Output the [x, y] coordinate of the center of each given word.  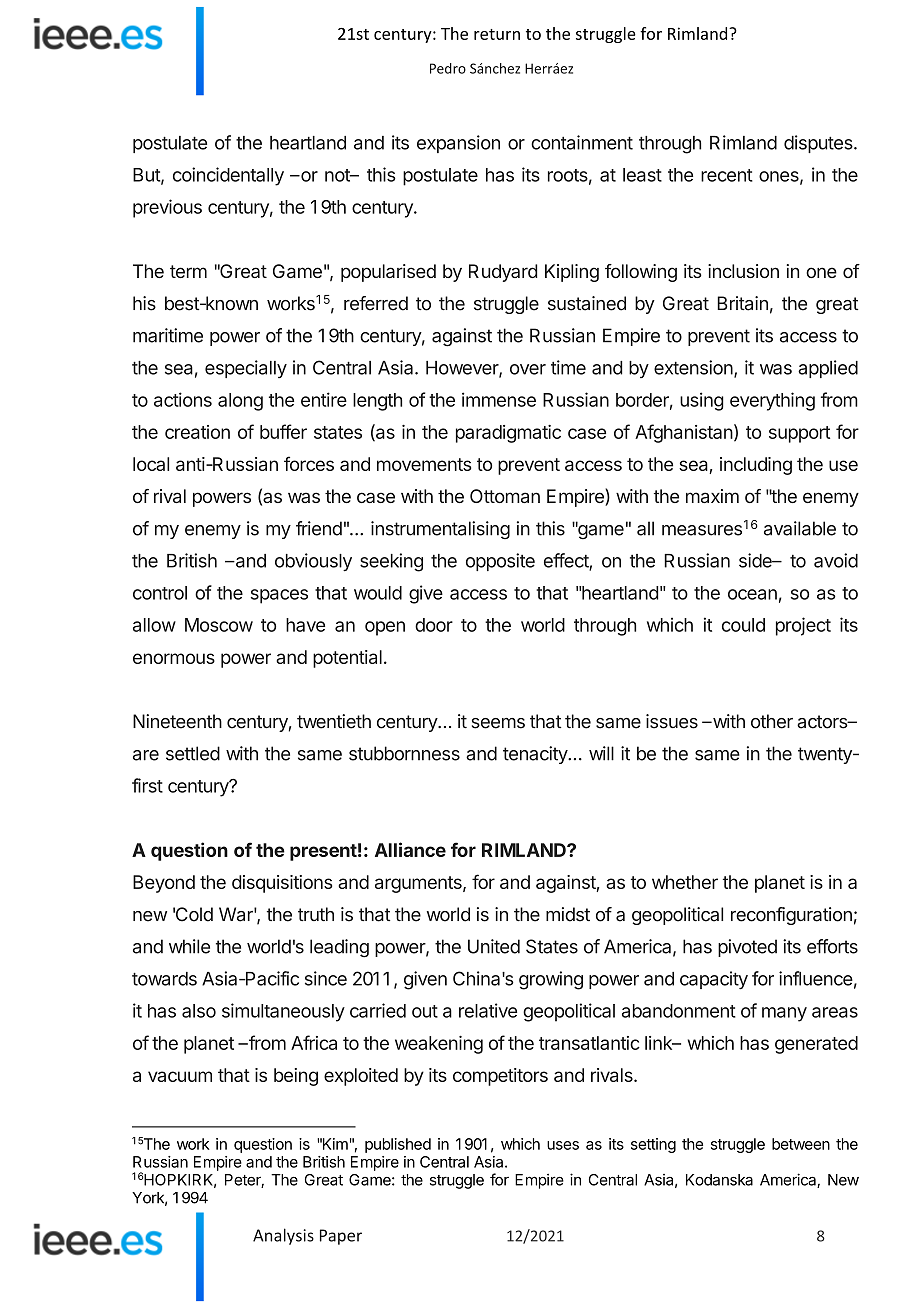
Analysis [283, 1236]
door [434, 625]
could [743, 625]
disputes [819, 144]
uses [563, 1145]
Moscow [219, 625]
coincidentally [228, 176]
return [497, 34]
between [801, 1144]
